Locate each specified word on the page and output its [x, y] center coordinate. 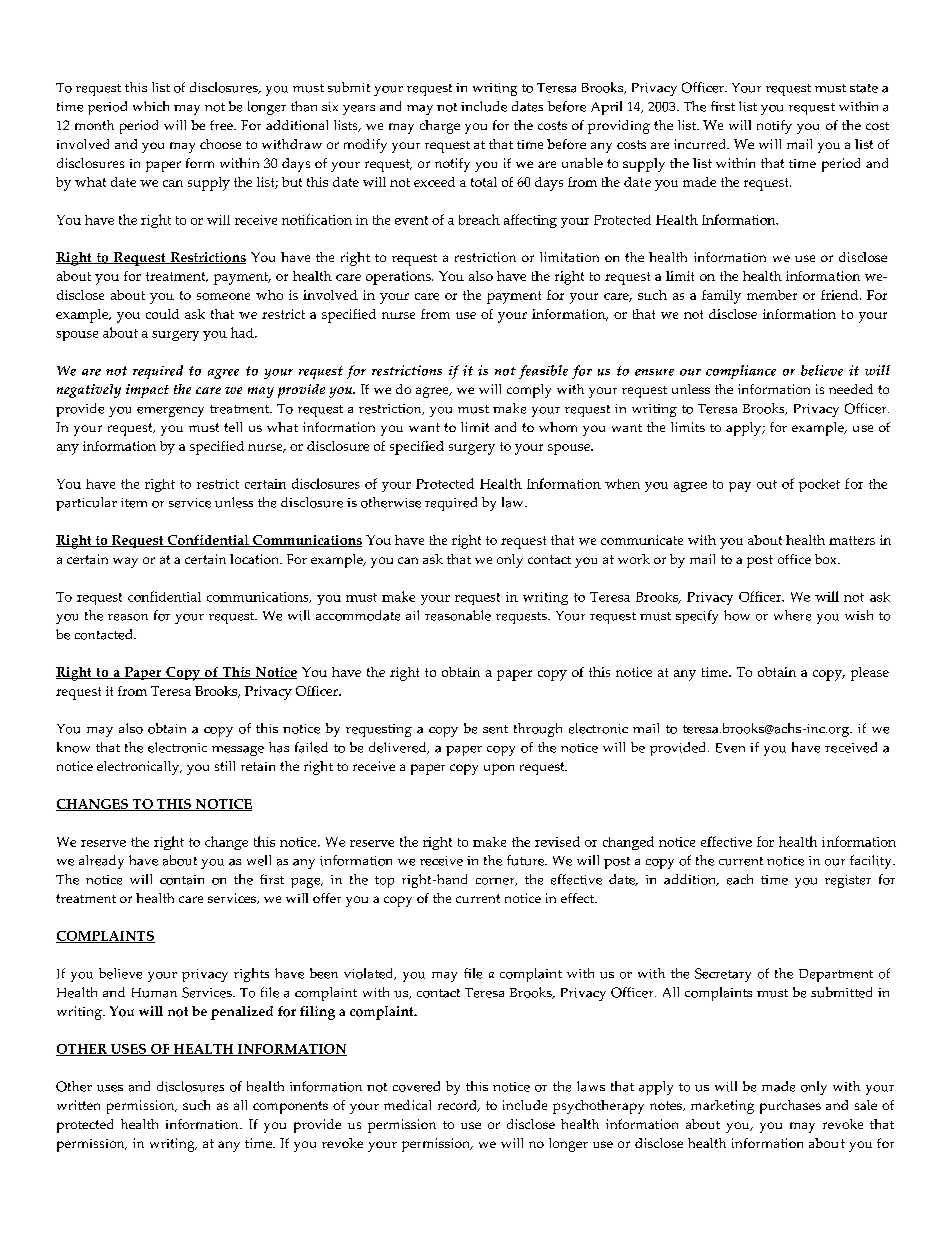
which [151, 106]
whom [558, 427]
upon [499, 769]
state [864, 88]
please [870, 674]
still [225, 766]
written [78, 1105]
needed [851, 389]
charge [440, 127]
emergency [170, 412]
